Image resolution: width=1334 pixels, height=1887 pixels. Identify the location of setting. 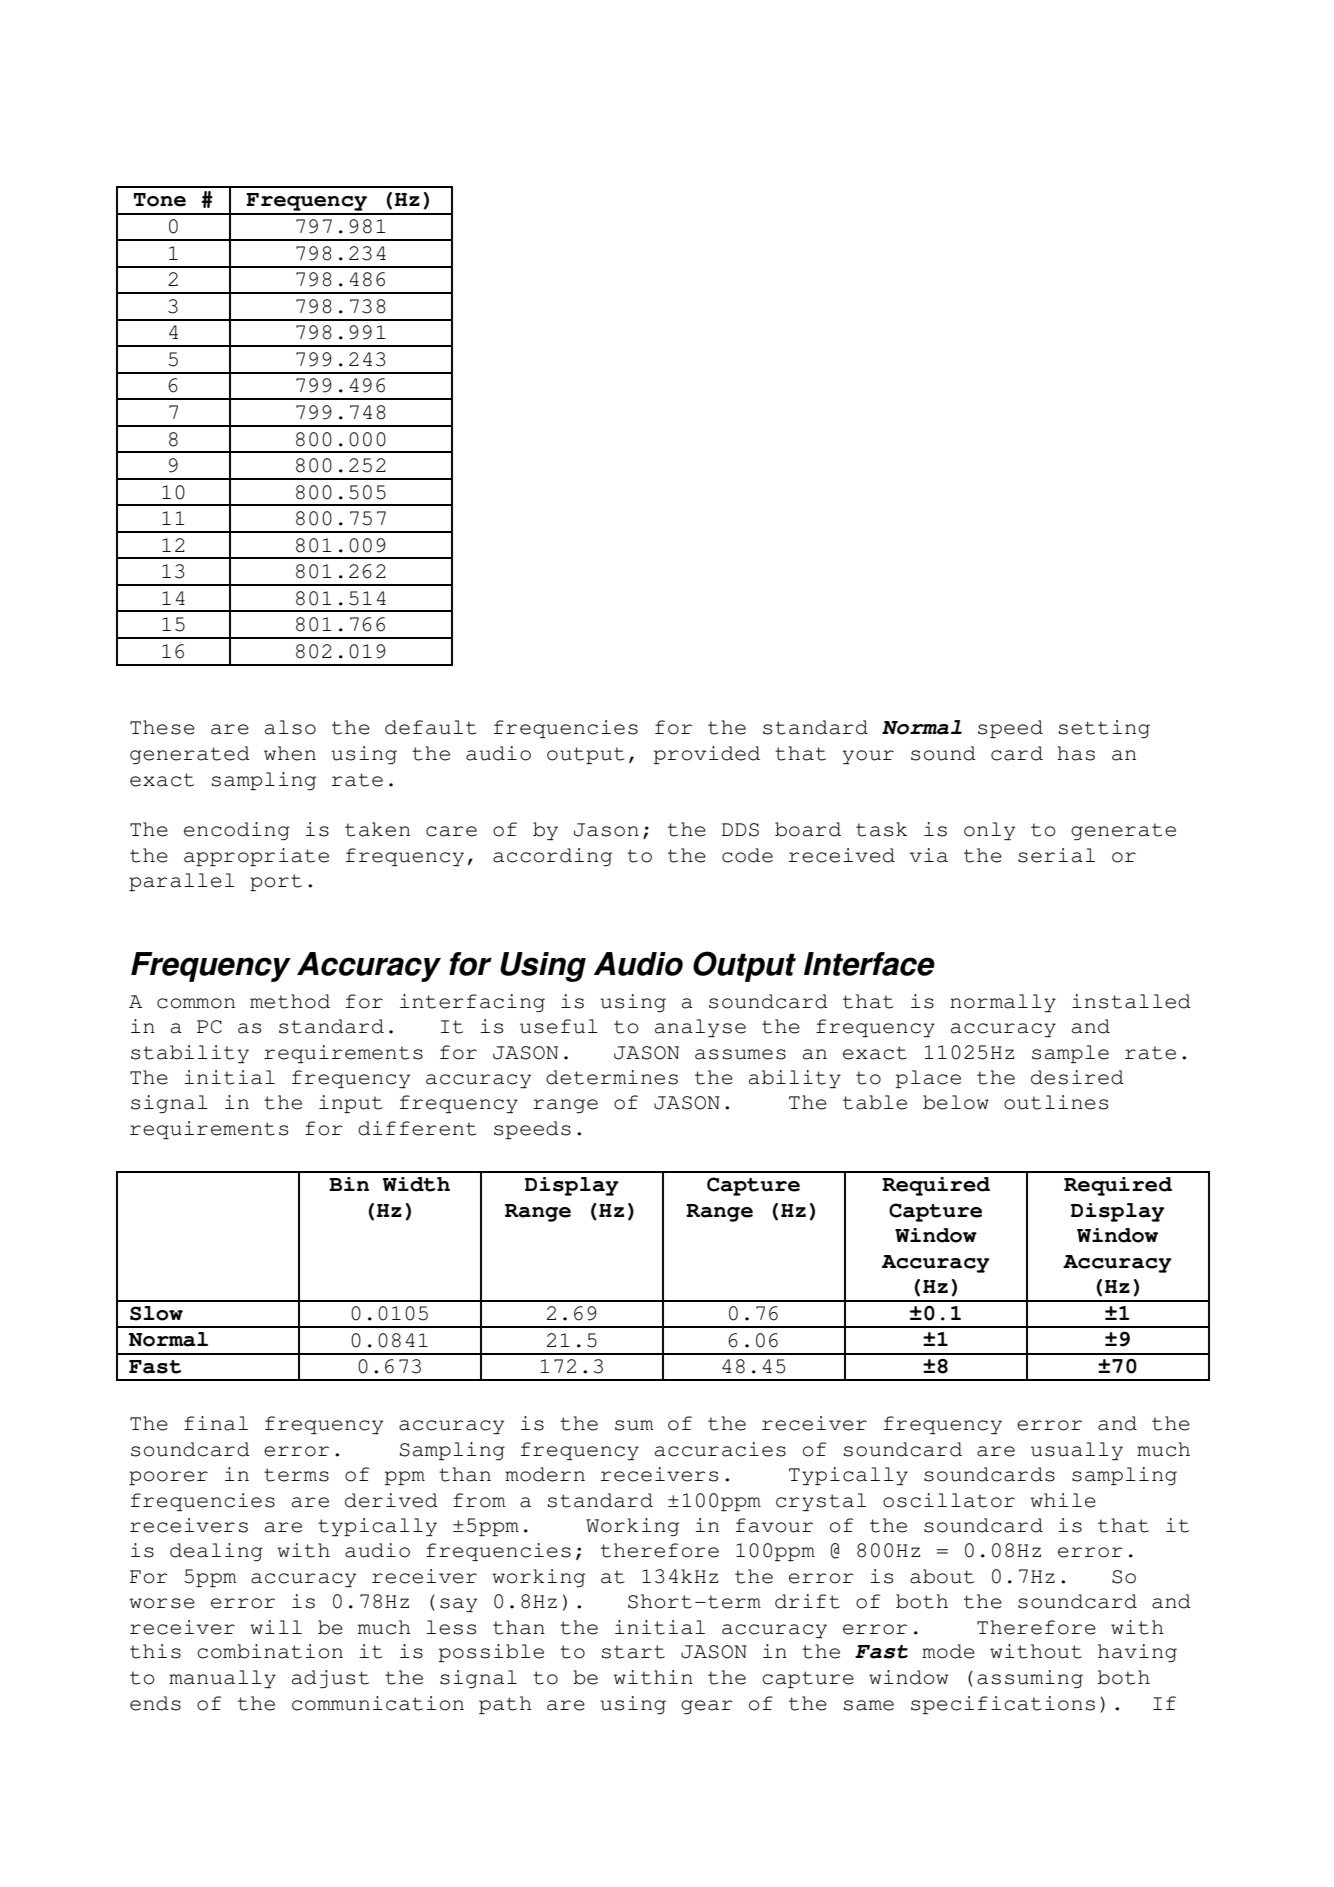
(1104, 729).
